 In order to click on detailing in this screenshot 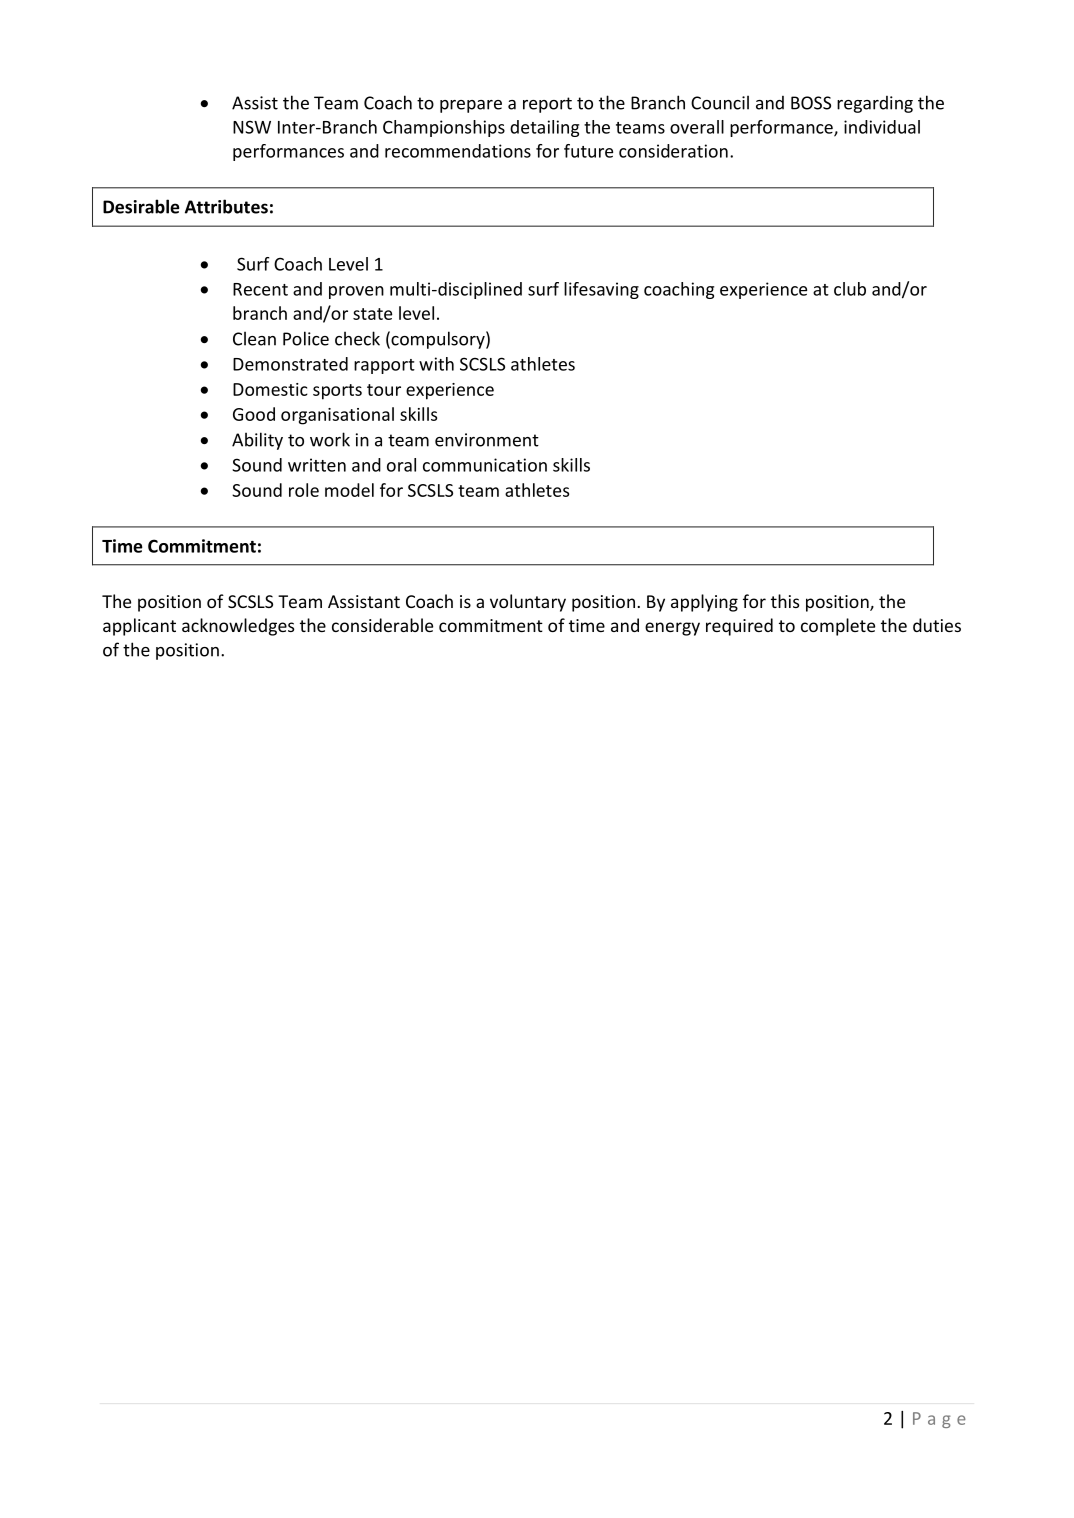, I will do `click(544, 128)`.
